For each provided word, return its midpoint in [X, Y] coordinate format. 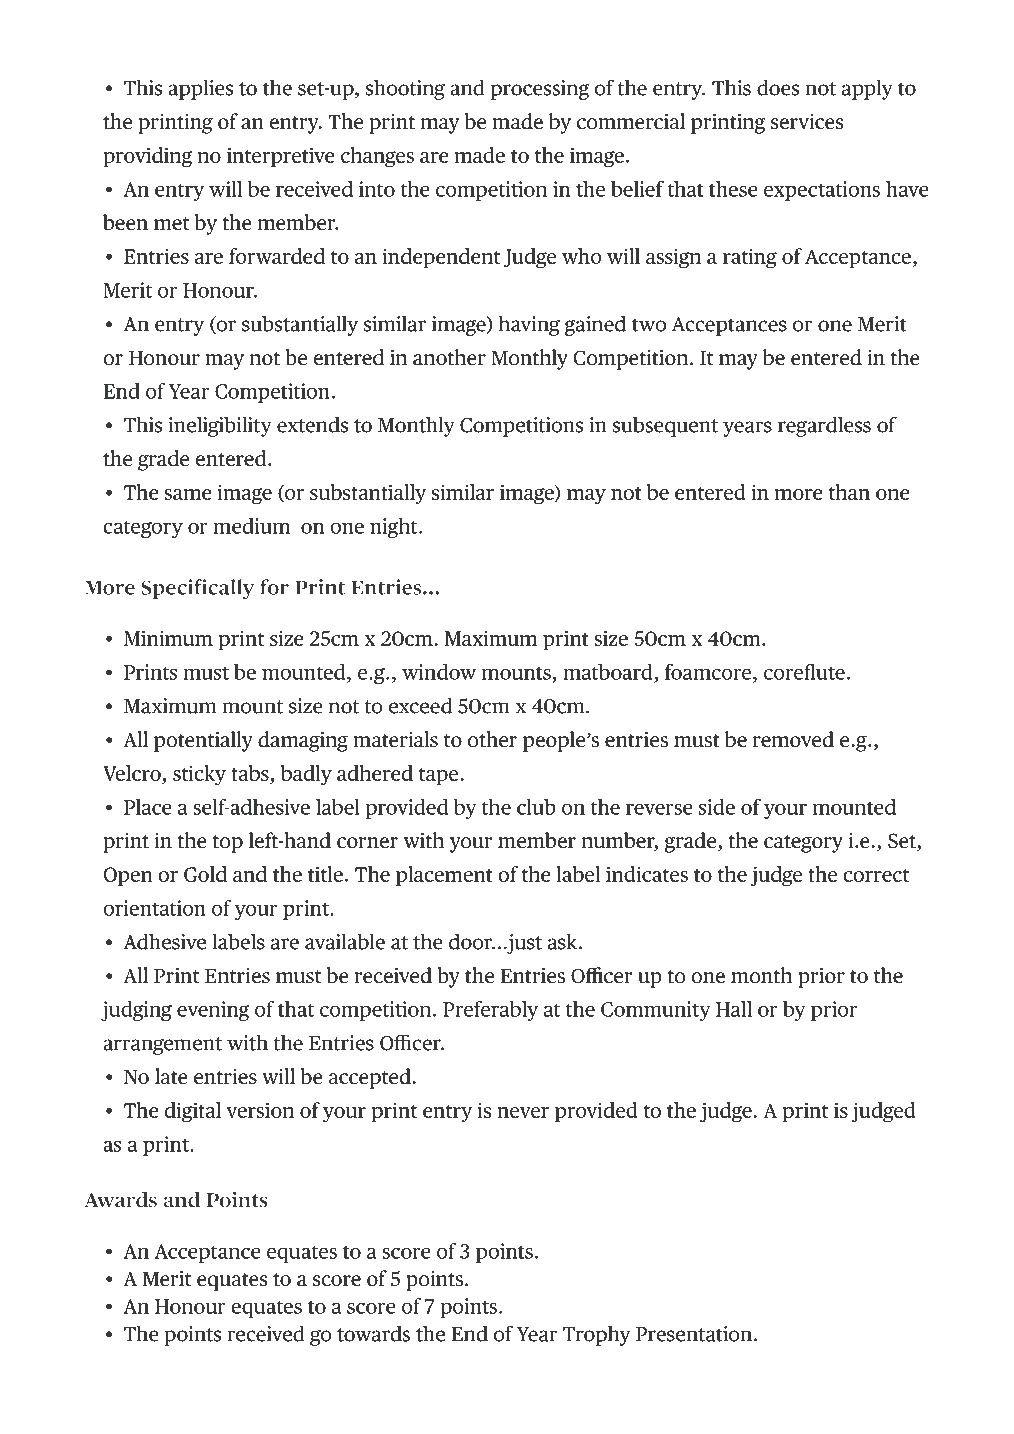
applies [200, 89]
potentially [203, 741]
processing [540, 90]
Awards [120, 1200]
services [807, 122]
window [439, 672]
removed [793, 739]
